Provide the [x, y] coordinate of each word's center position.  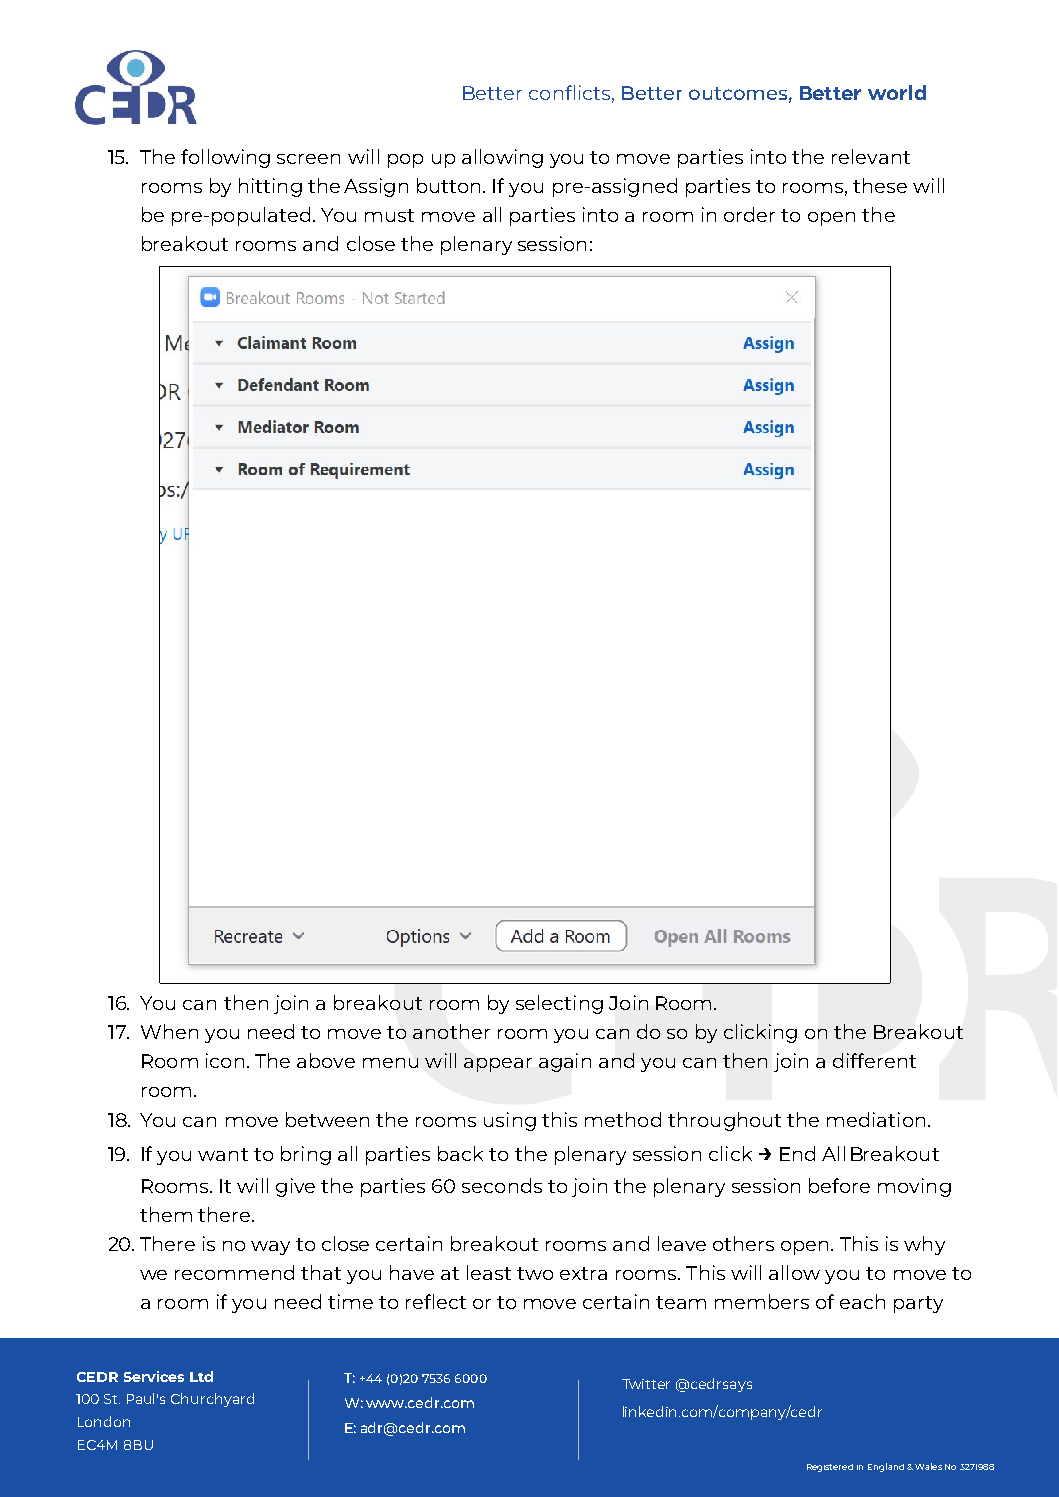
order [749, 214]
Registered [830, 1468]
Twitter [646, 1384]
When [169, 1031]
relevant [871, 156]
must [389, 215]
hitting [270, 187]
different [874, 1060]
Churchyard [212, 1400]
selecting [559, 1004]
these [880, 185]
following [225, 158]
